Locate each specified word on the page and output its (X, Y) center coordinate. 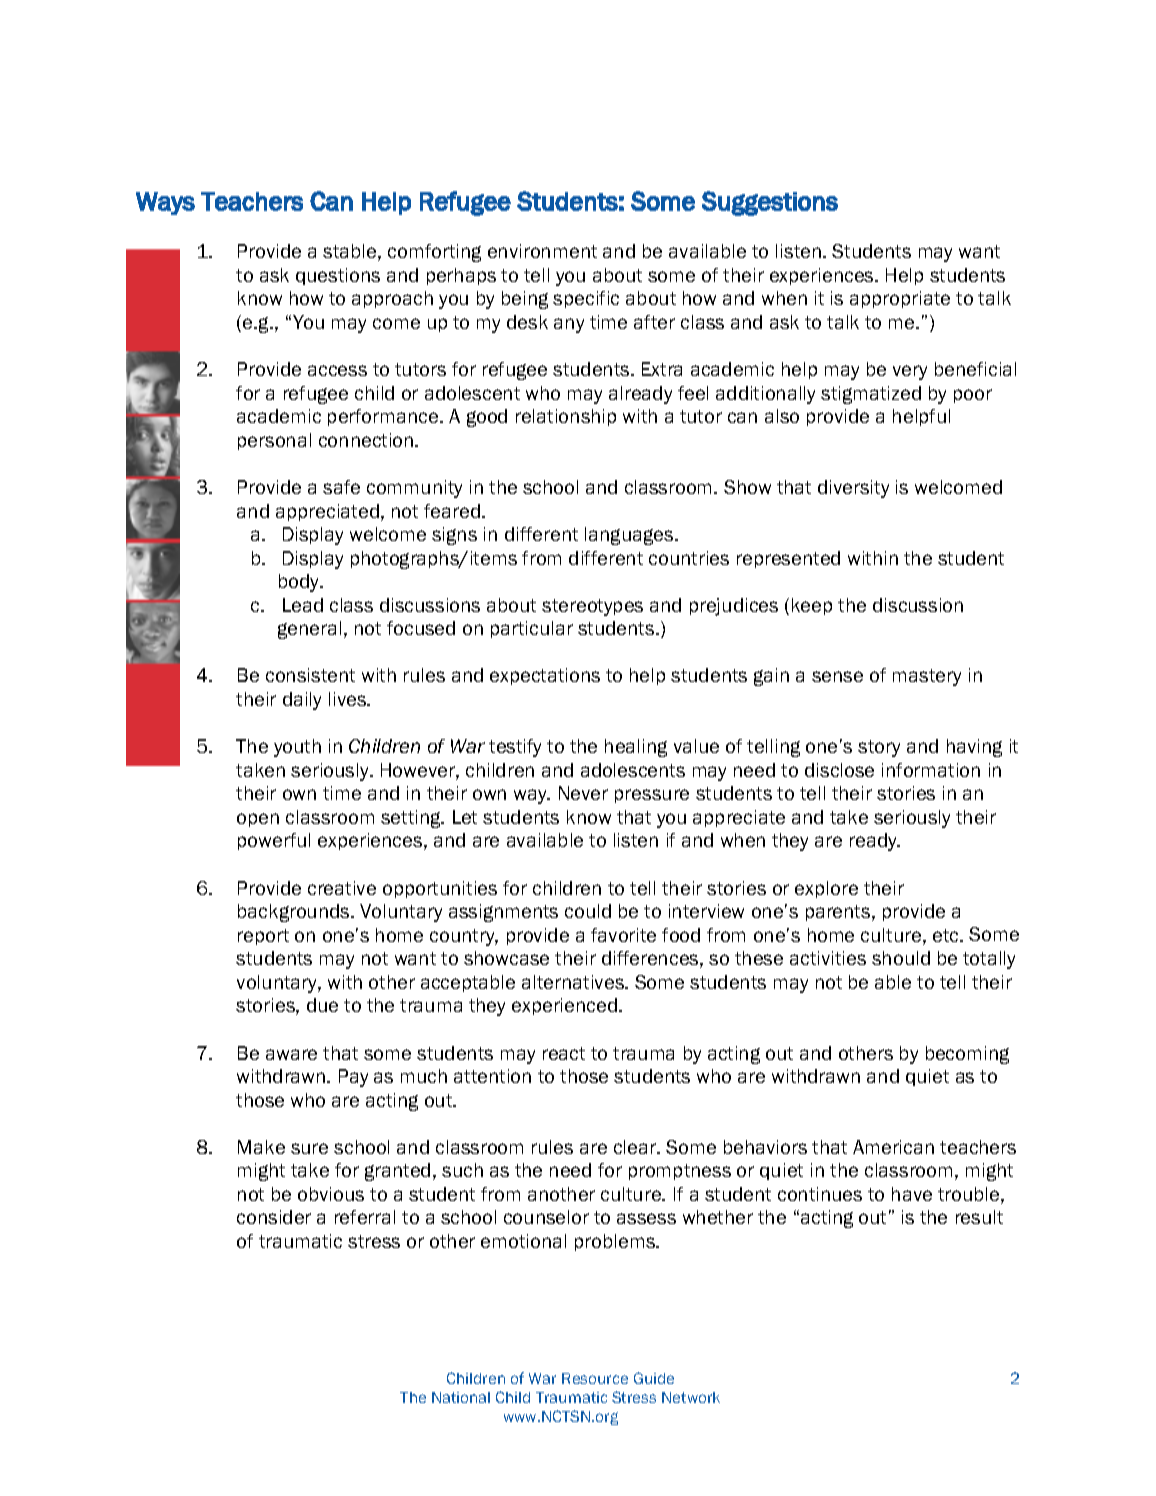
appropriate (900, 299)
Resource (595, 1378)
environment (542, 251)
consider (274, 1217)
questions (338, 276)
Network (691, 1397)
